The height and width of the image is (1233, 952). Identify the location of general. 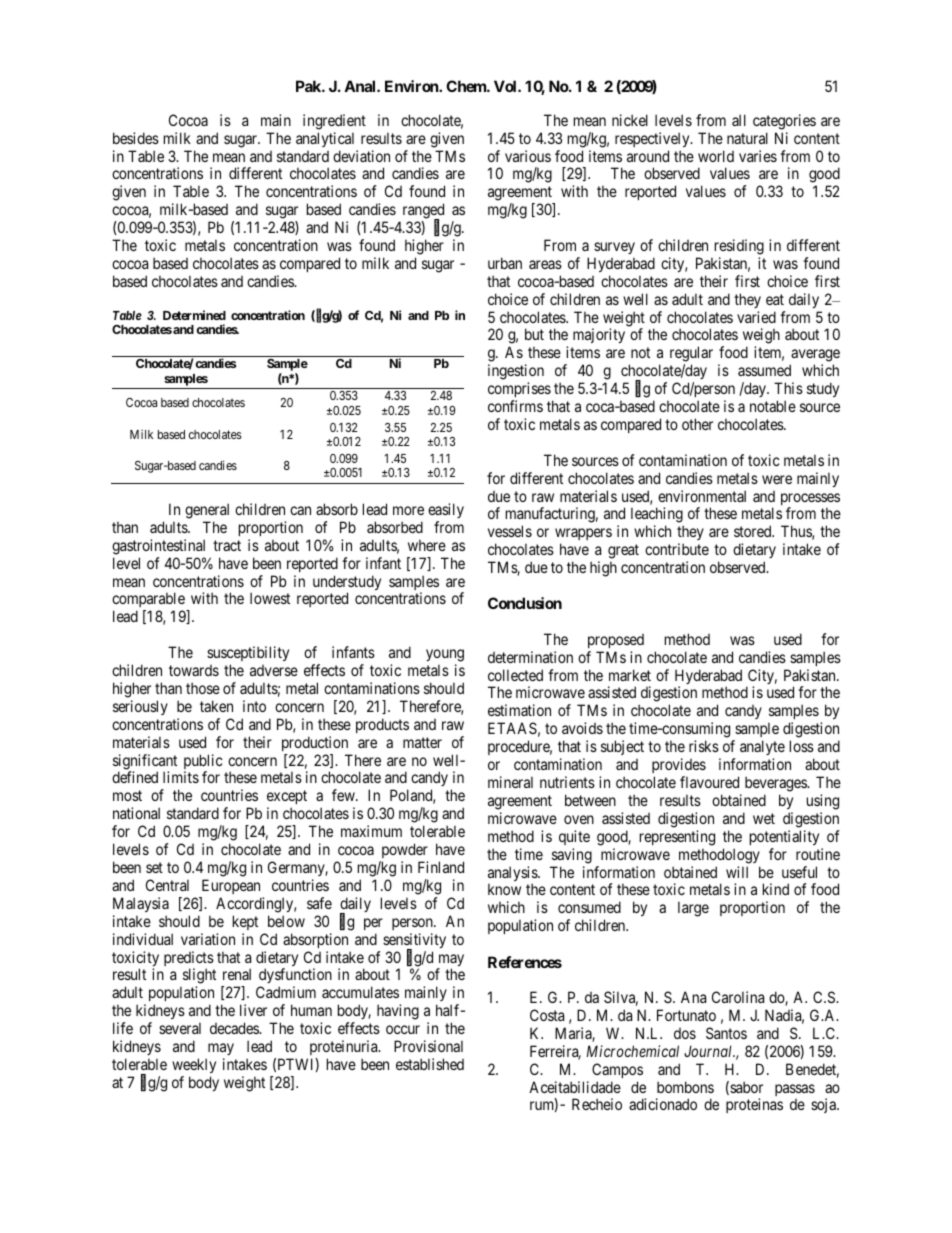
(207, 511).
